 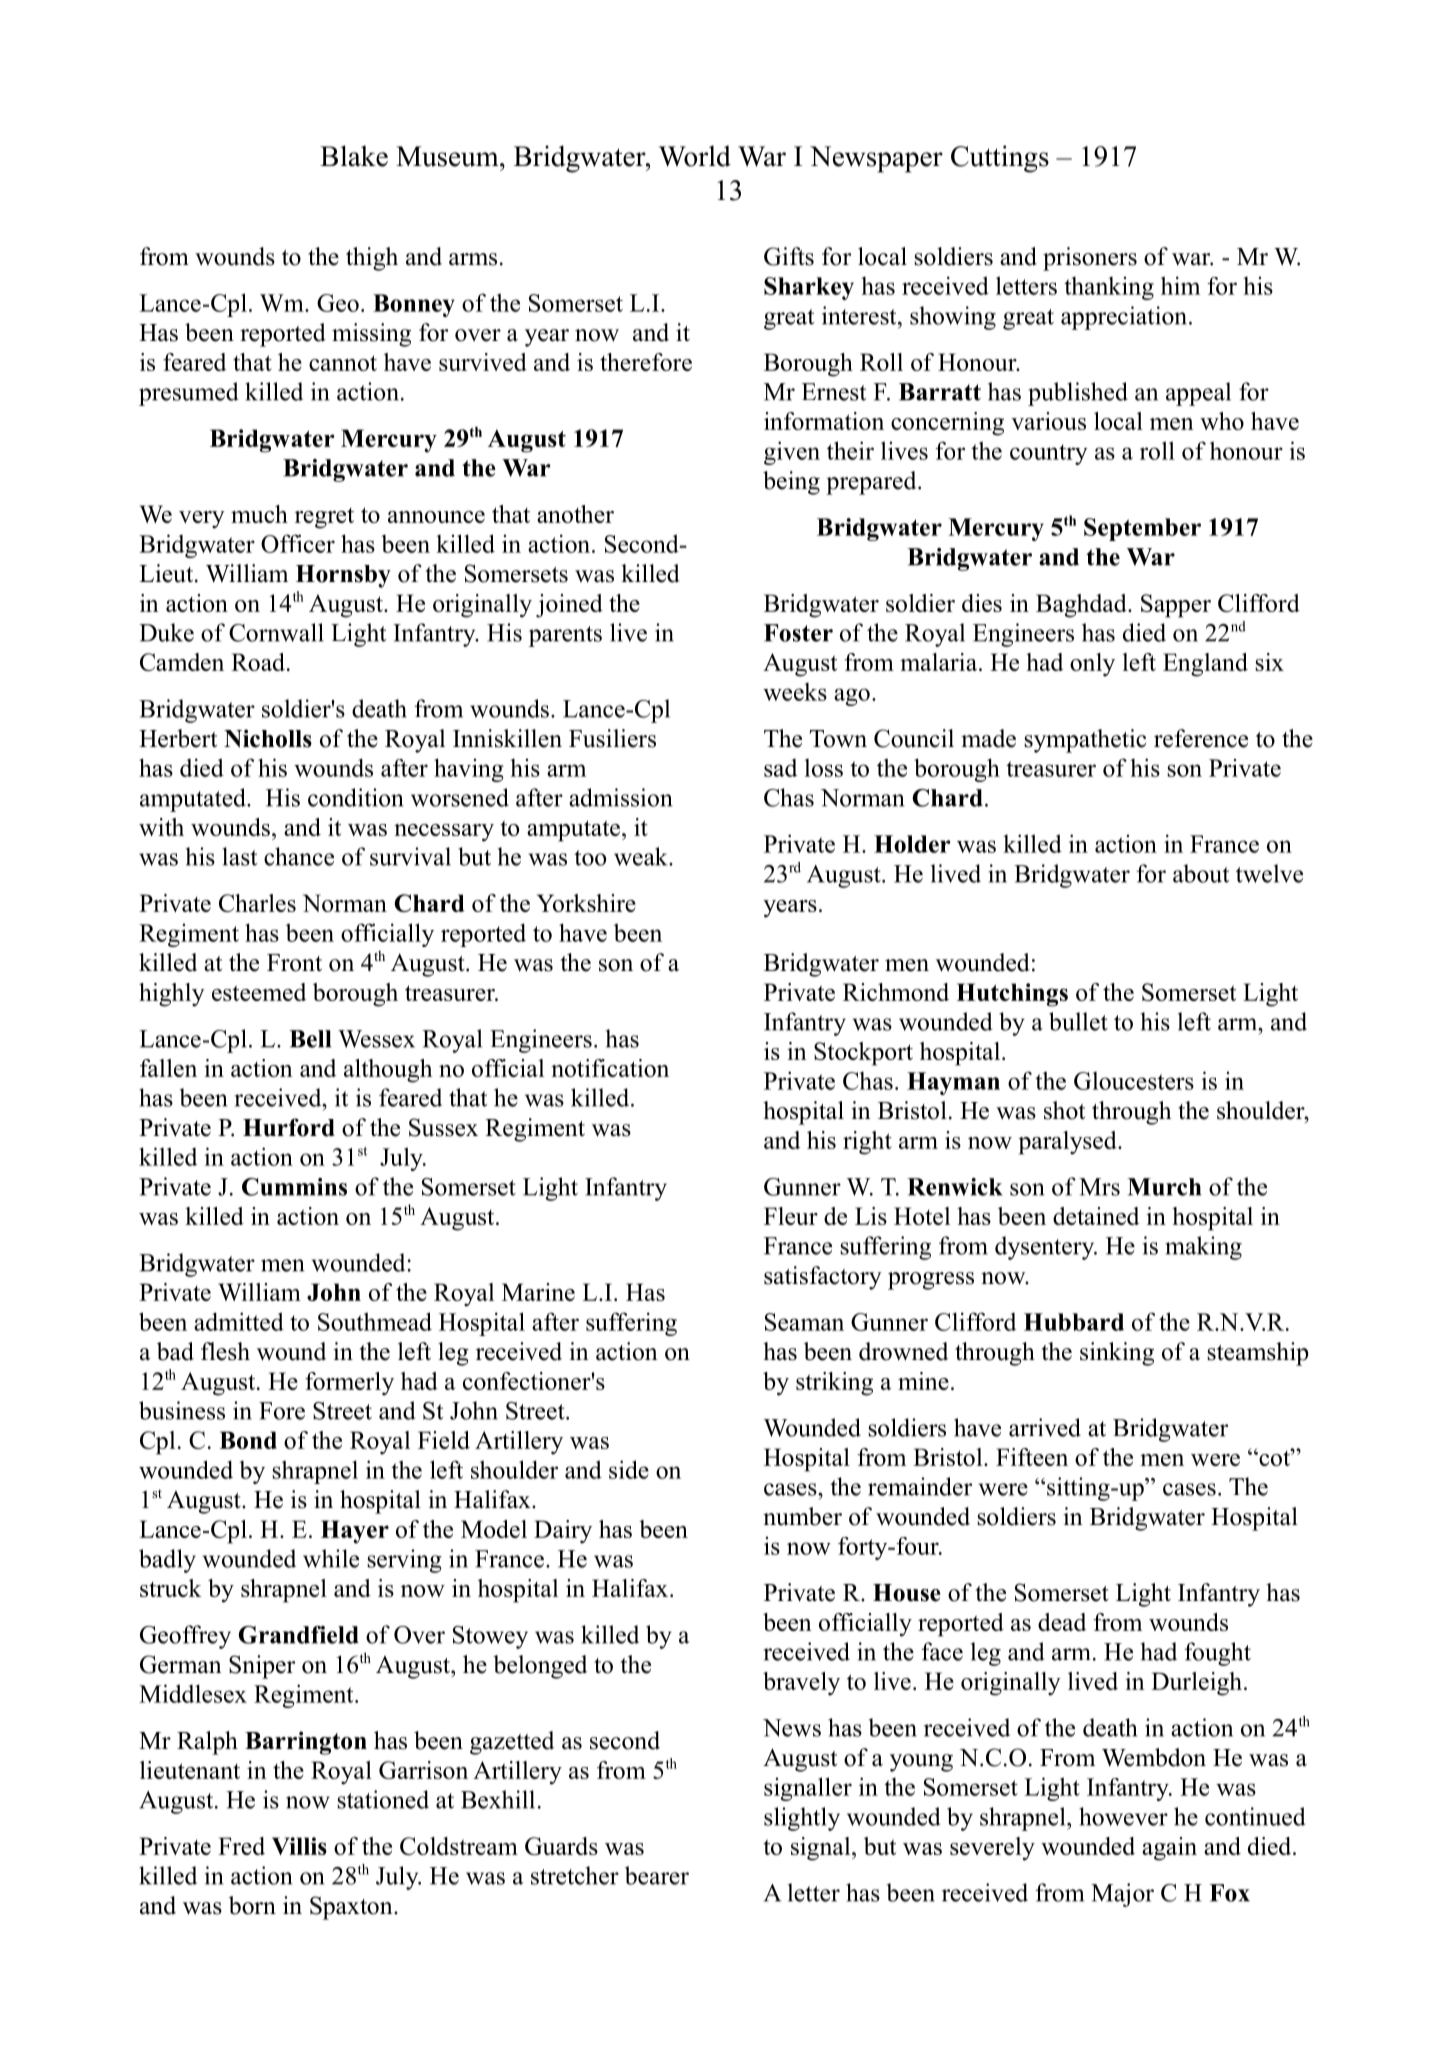 I want to click on again, so click(x=1169, y=1849).
